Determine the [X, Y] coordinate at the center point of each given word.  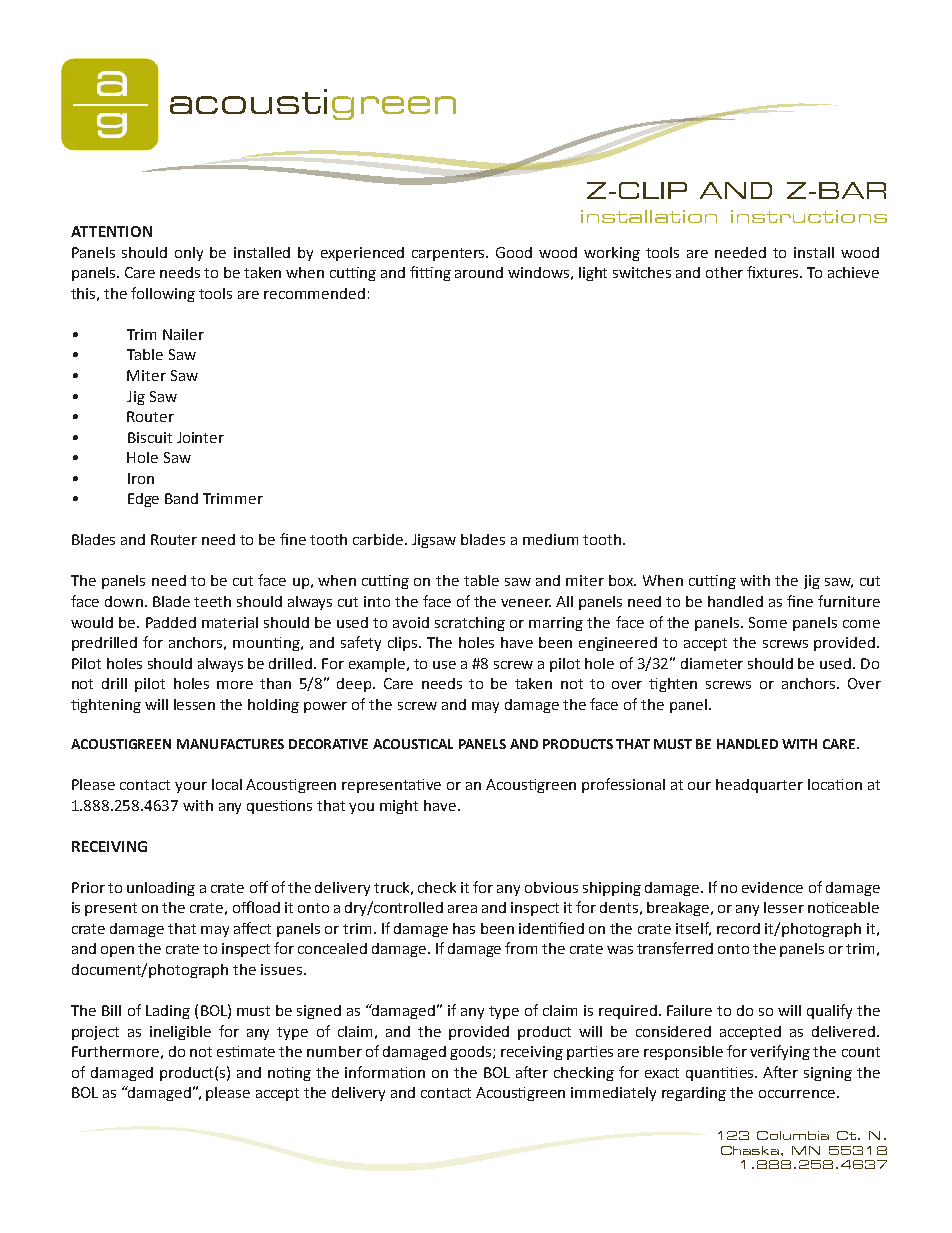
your [191, 787]
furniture [849, 601]
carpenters [450, 254]
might [399, 807]
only [189, 254]
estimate [246, 1051]
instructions [809, 216]
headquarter [759, 786]
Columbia [793, 1135]
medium [550, 539]
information [385, 1072]
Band [181, 498]
